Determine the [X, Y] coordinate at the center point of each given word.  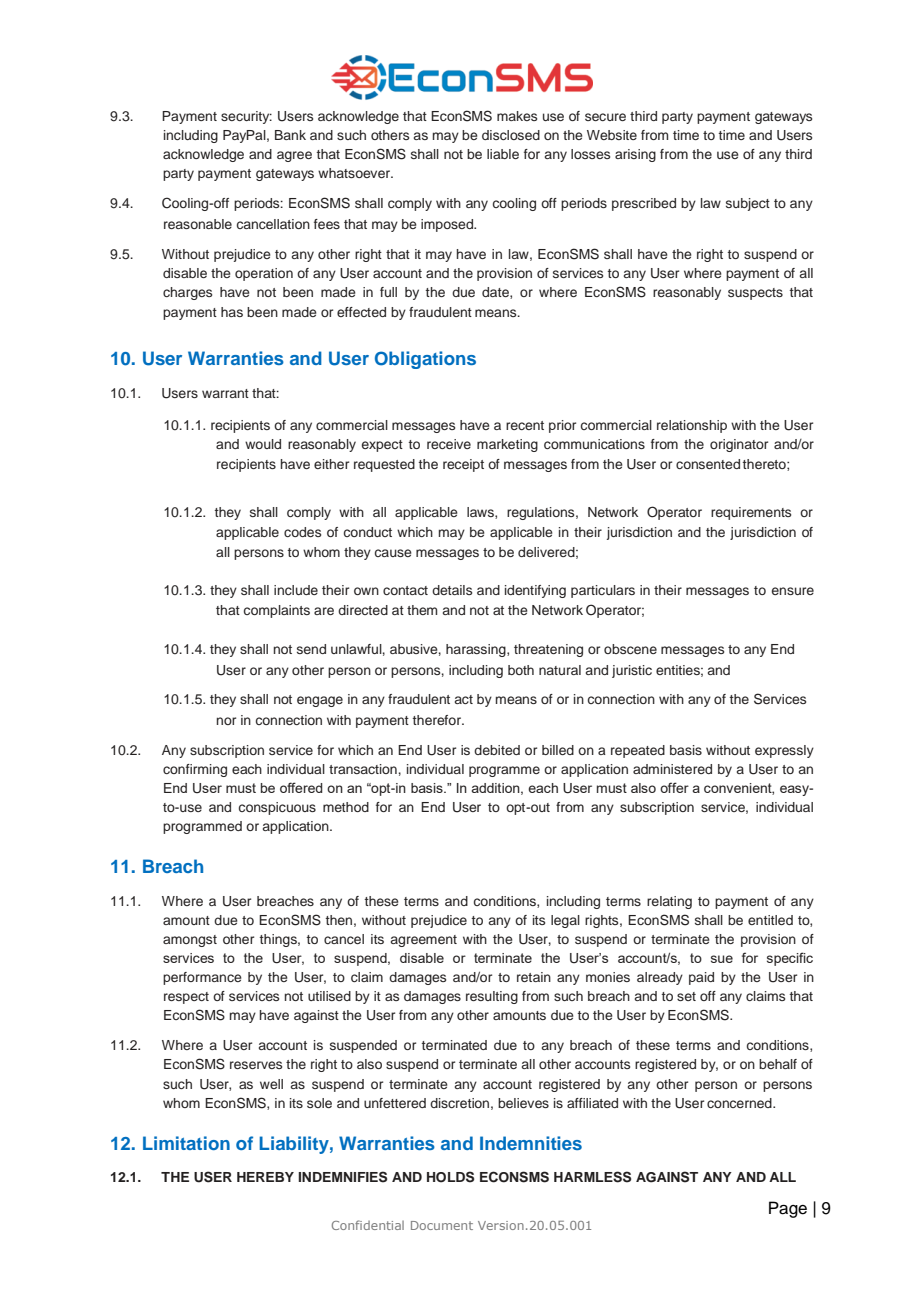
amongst [190, 941]
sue [722, 959]
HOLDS [450, 1177]
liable [503, 154]
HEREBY [265, 1177]
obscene [630, 649]
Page [788, 1209]
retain [534, 977]
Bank [290, 135]
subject [748, 204]
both [521, 670]
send [311, 649]
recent [525, 425]
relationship [692, 426]
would [263, 444]
